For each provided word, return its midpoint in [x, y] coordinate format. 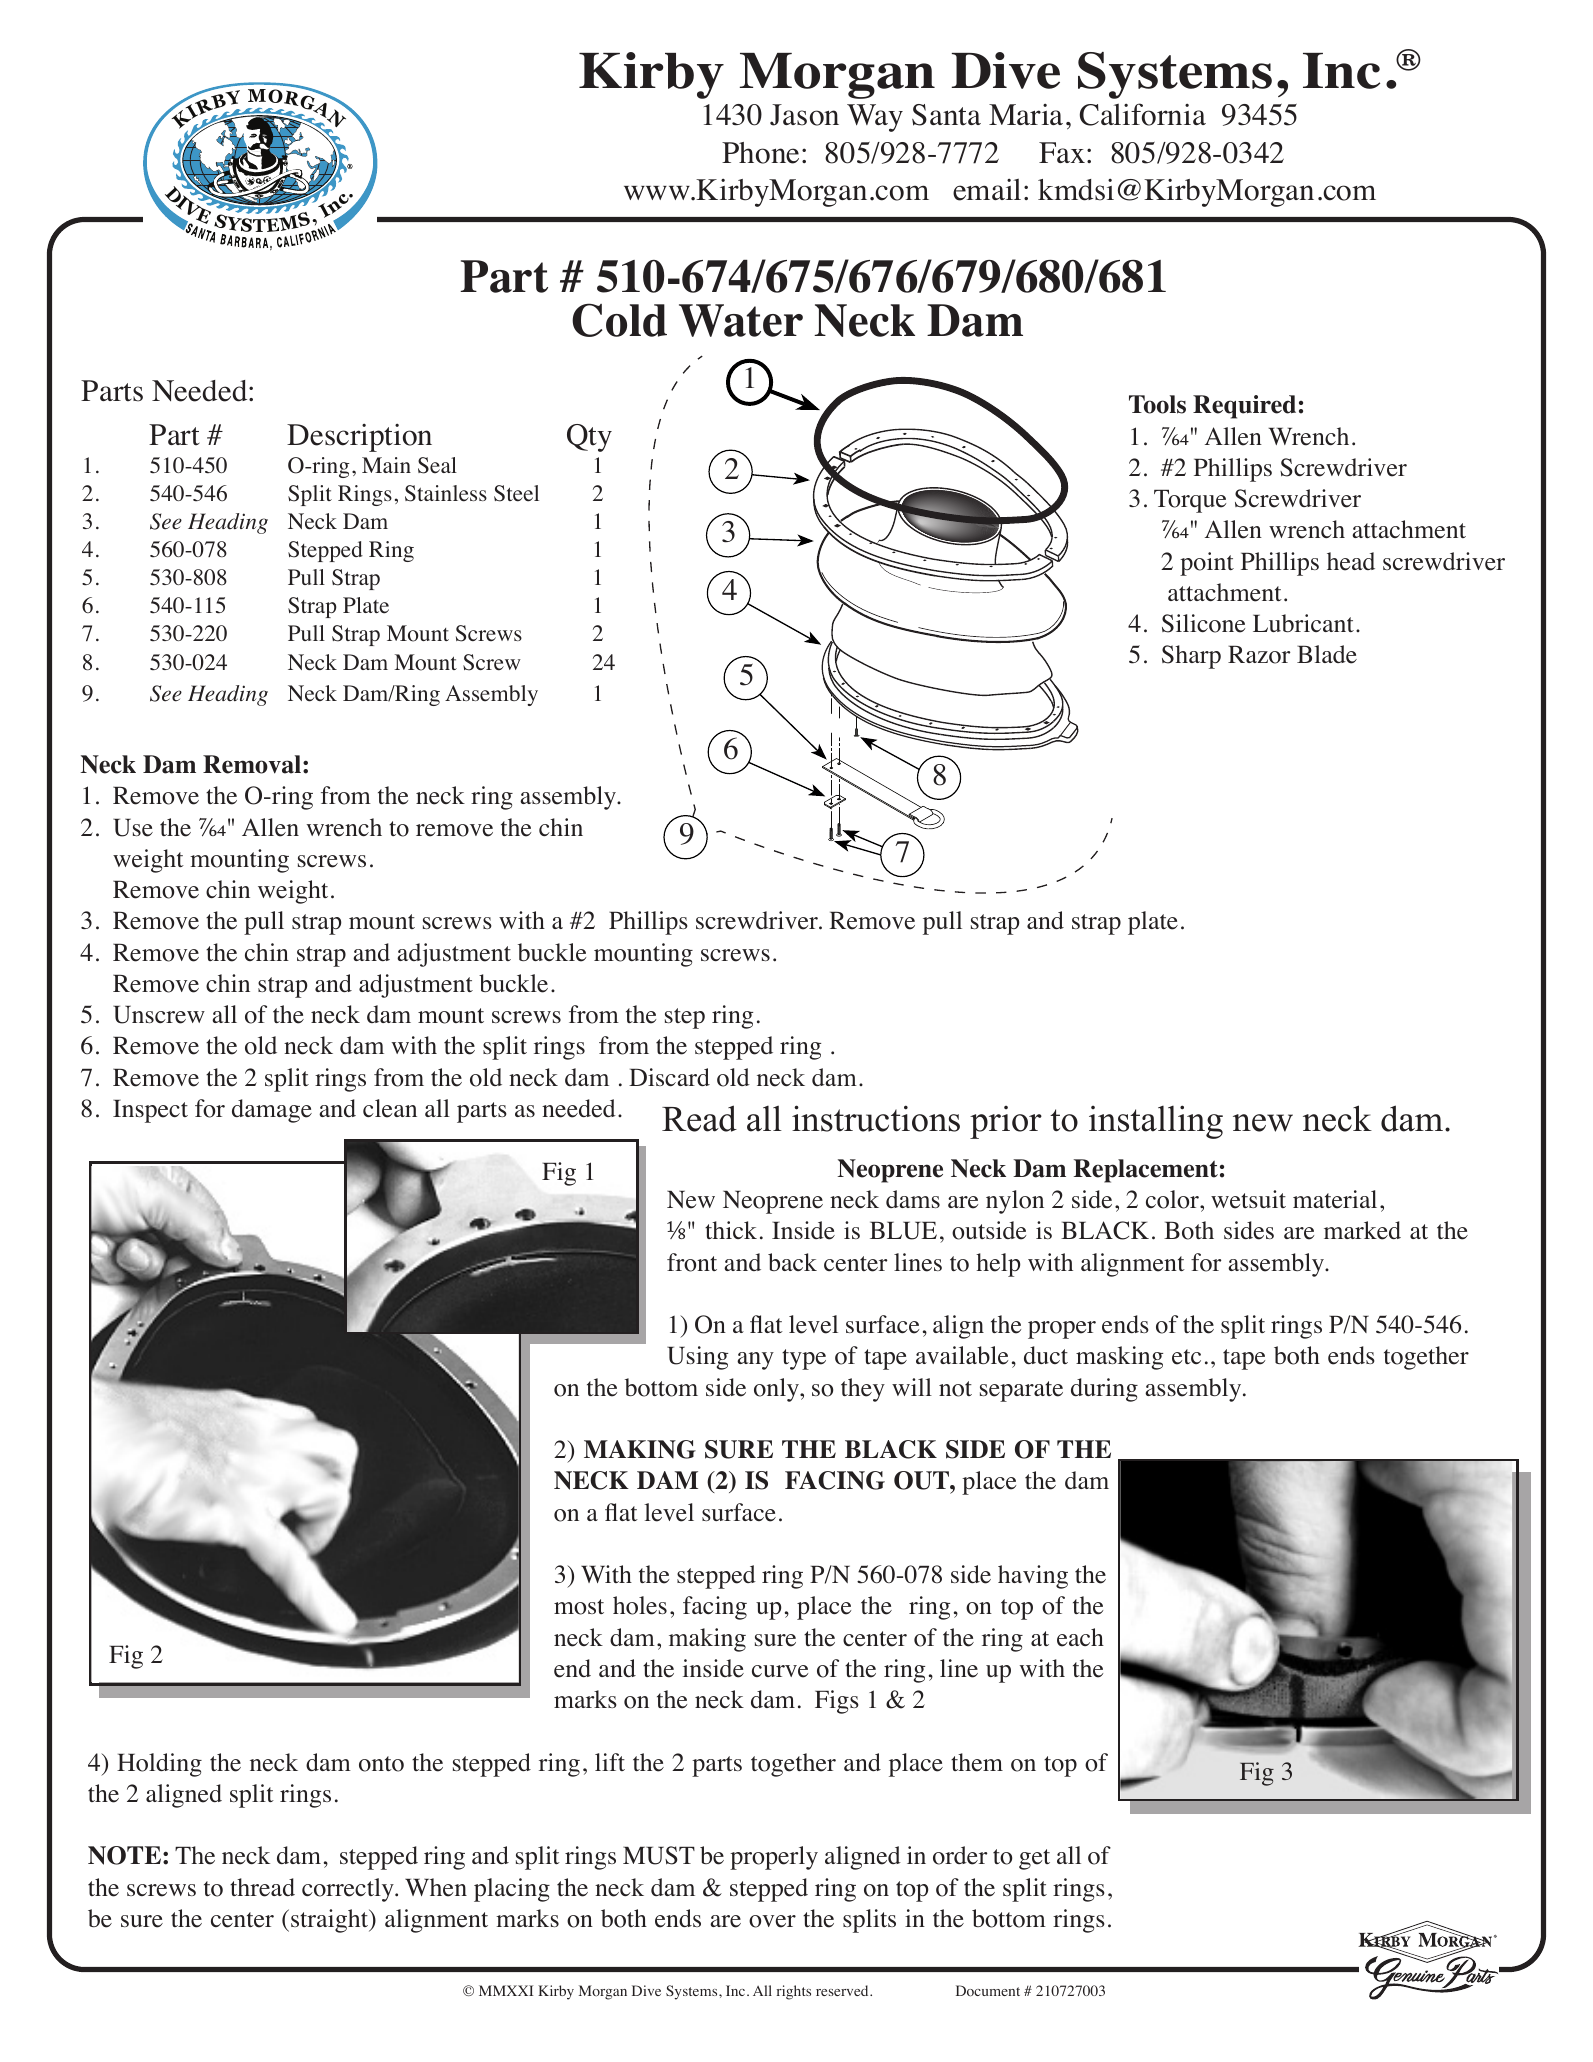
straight [331, 1921]
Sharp [1191, 657]
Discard [669, 1077]
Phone [760, 153]
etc [1186, 1357]
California [1143, 114]
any [755, 1361]
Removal [252, 764]
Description [359, 438]
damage [272, 1111]
